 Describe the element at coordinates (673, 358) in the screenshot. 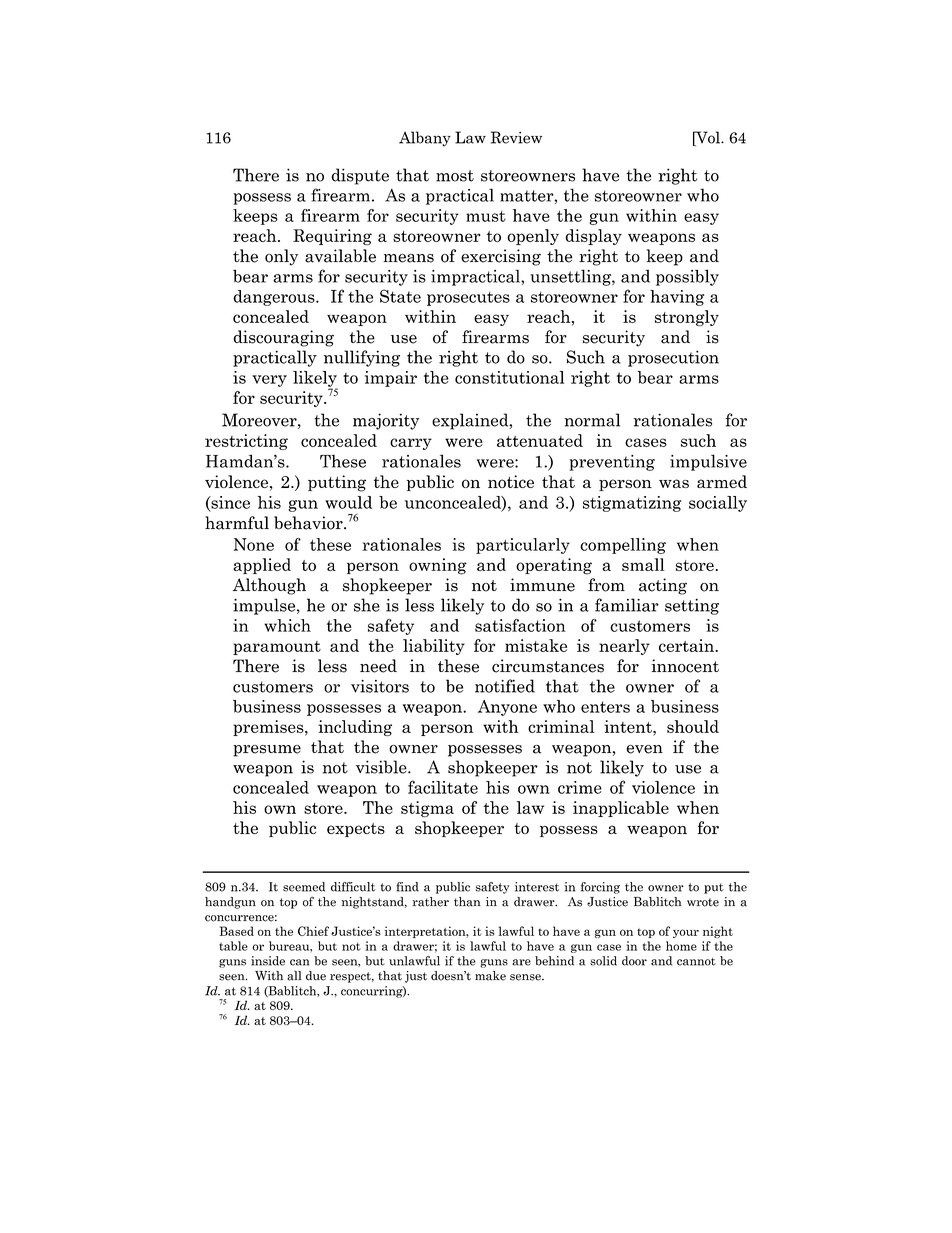

I see `prosecution` at that location.
